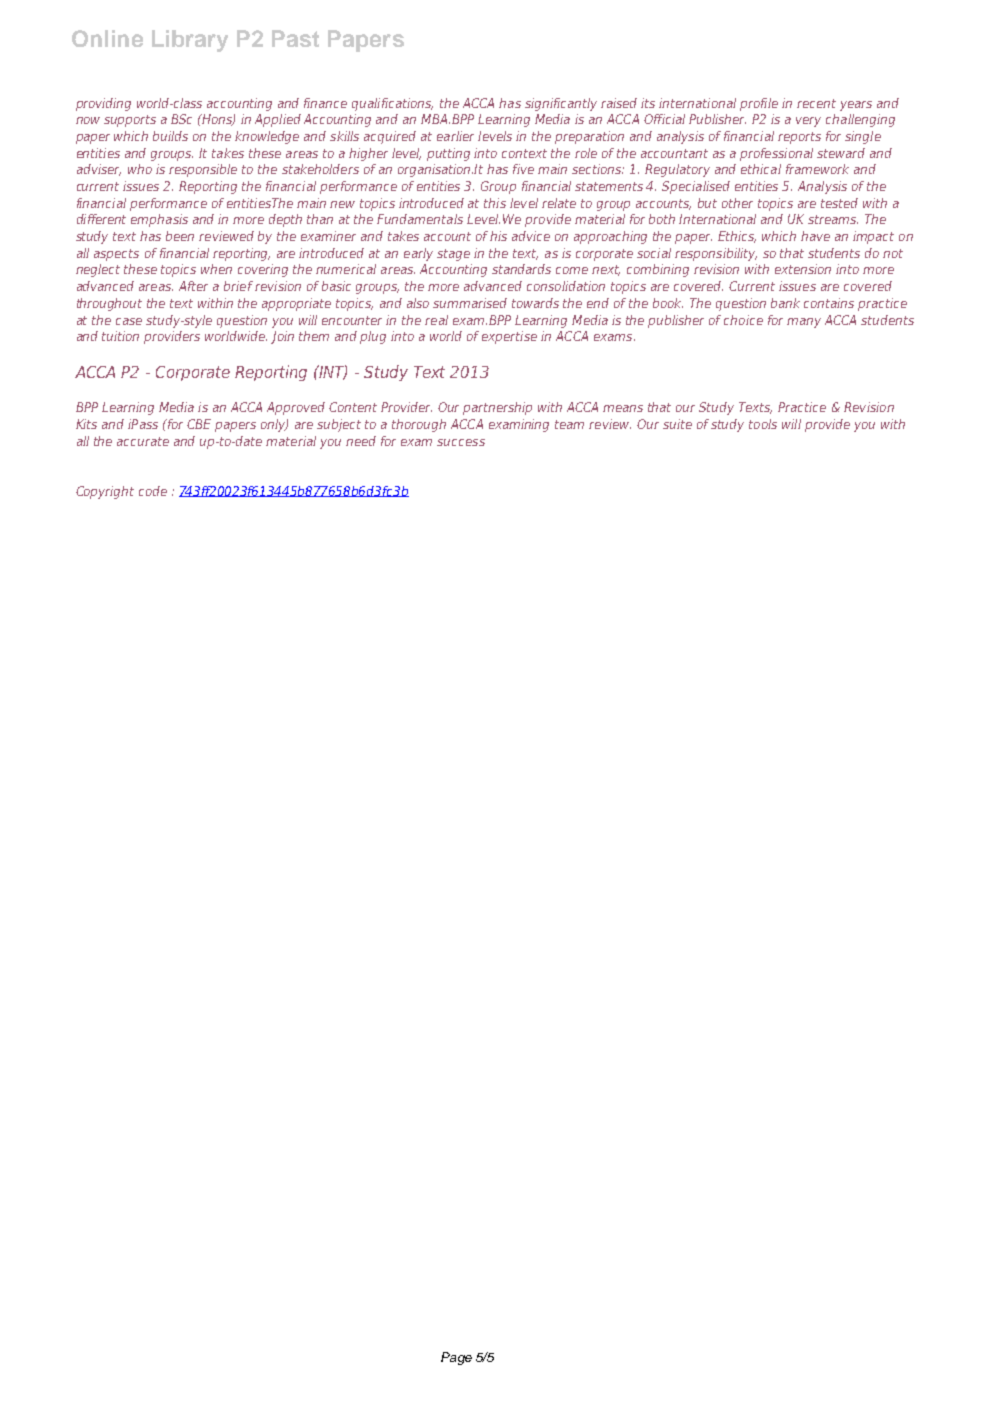  Describe the element at coordinates (456, 1358) in the image. I see `Page` at that location.
